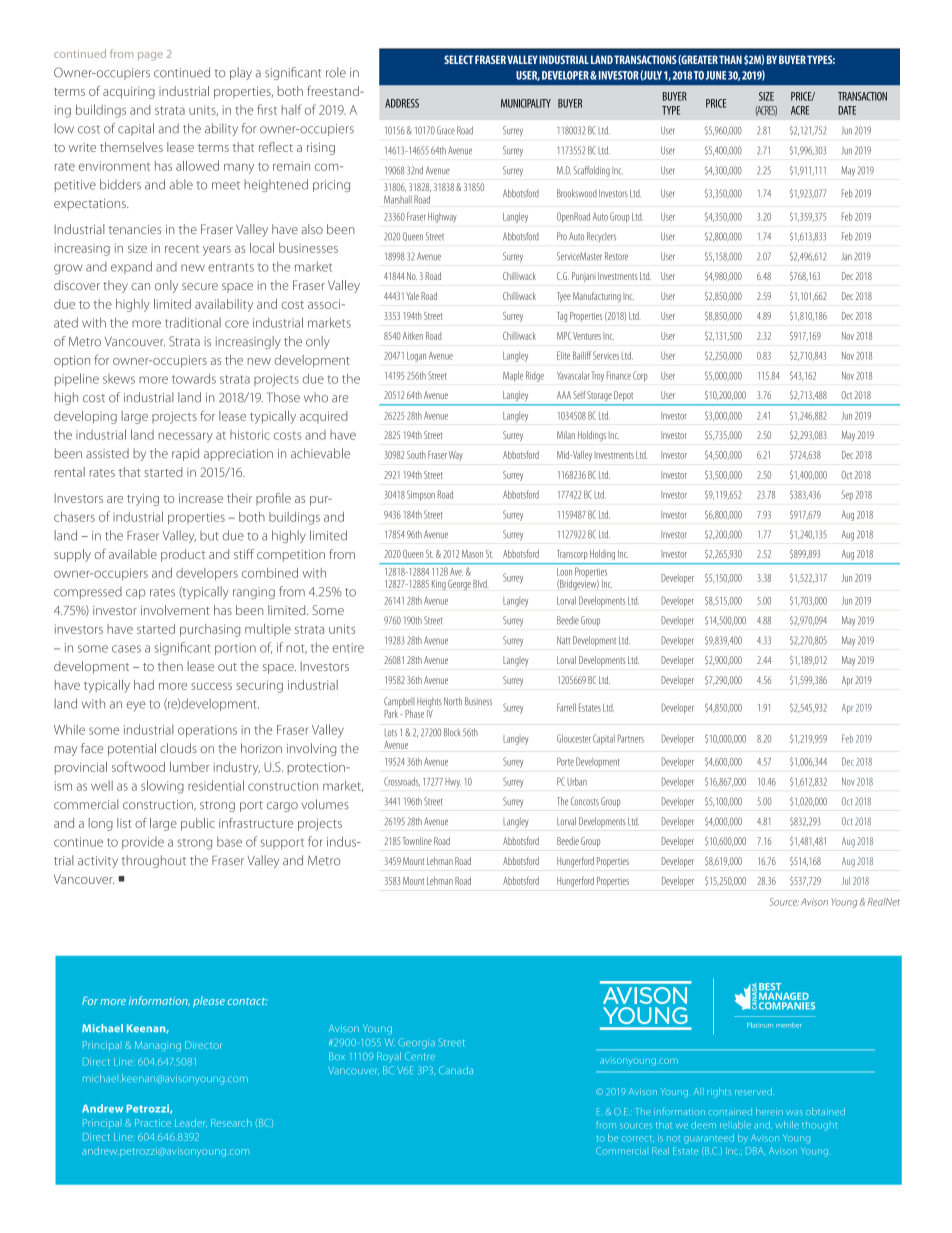 Image resolution: width=952 pixels, height=1233 pixels. What do you see at coordinates (459, 585) in the screenshot?
I see `George` at bounding box center [459, 585].
